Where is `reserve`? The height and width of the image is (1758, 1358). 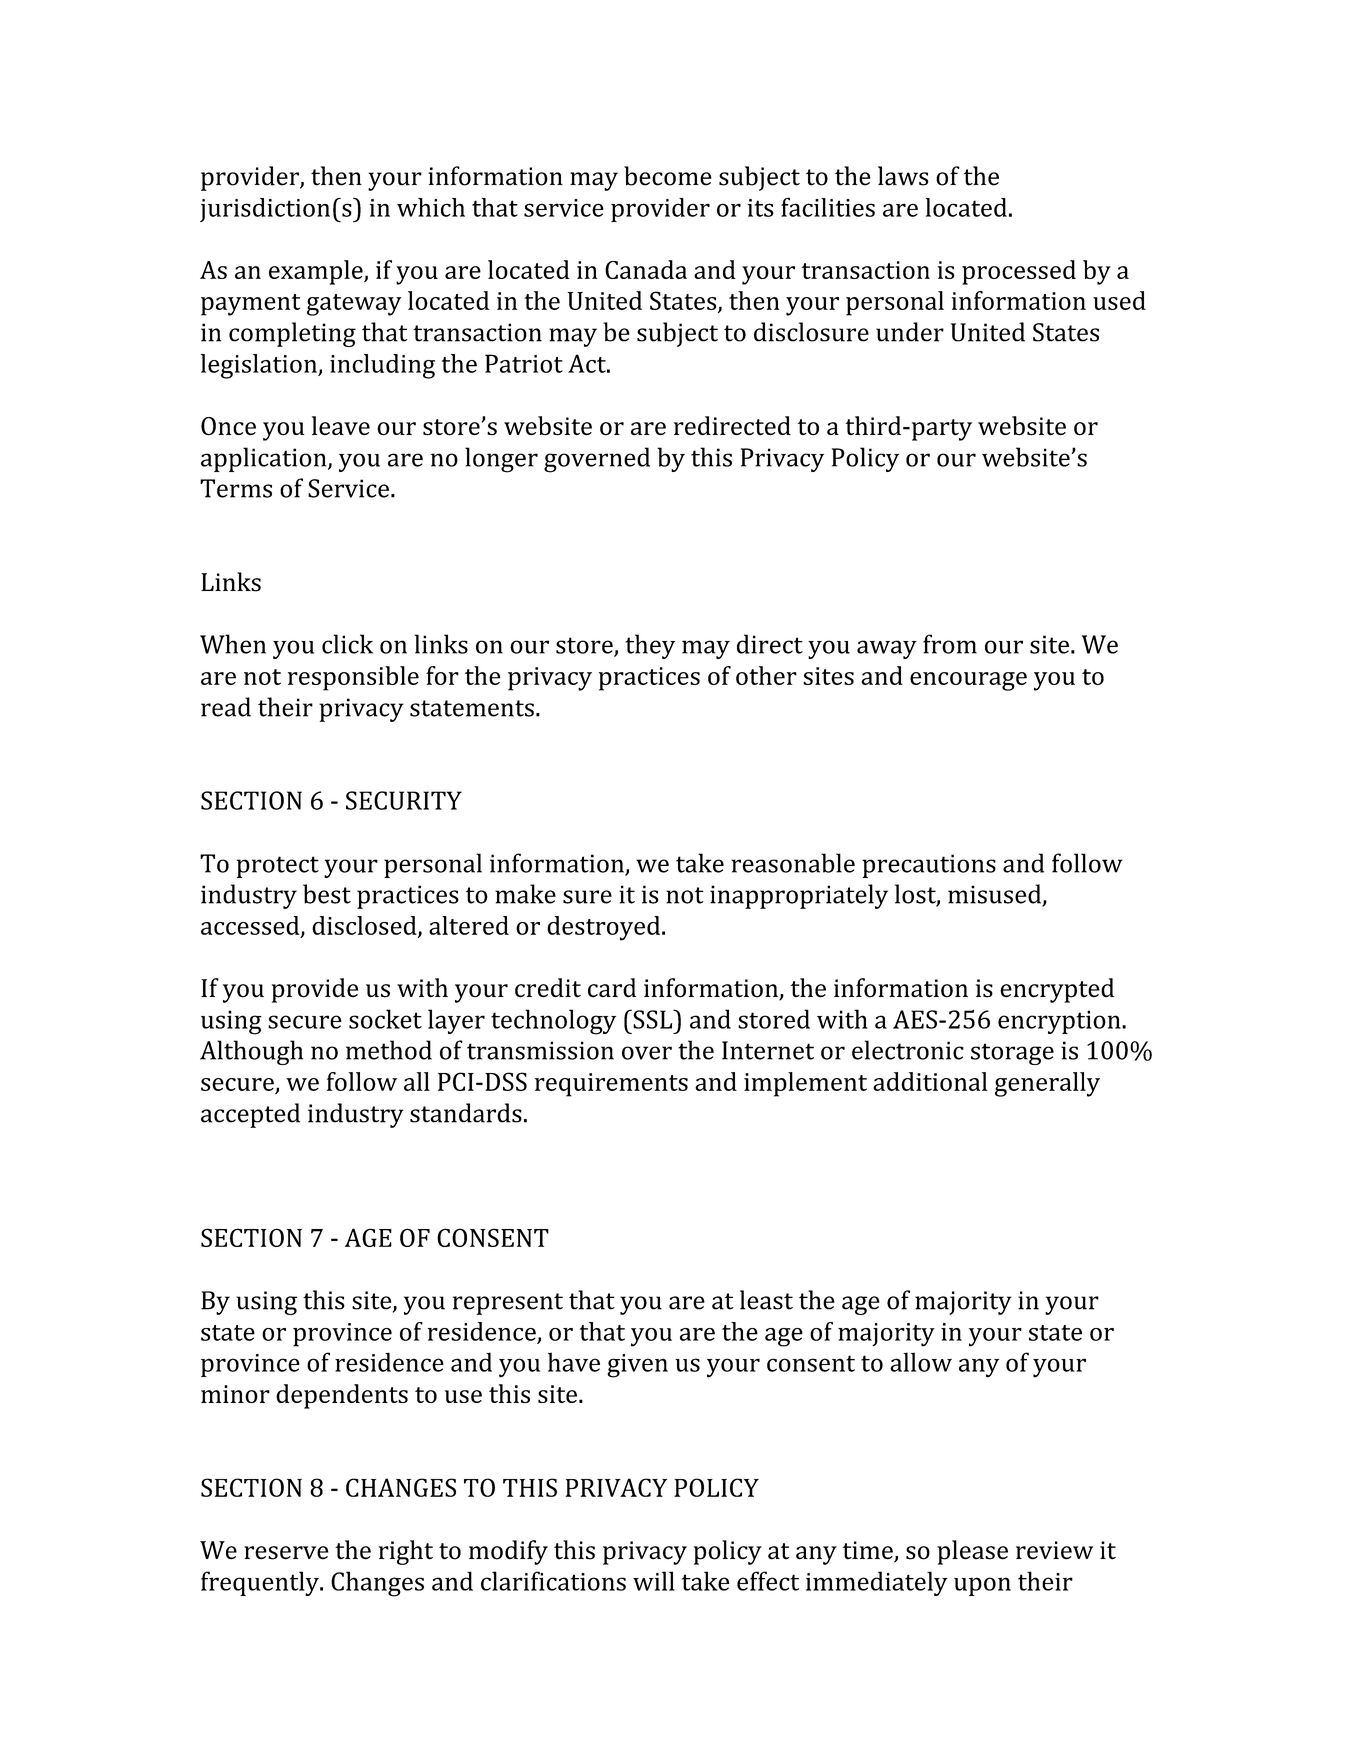 reserve is located at coordinates (286, 1553).
